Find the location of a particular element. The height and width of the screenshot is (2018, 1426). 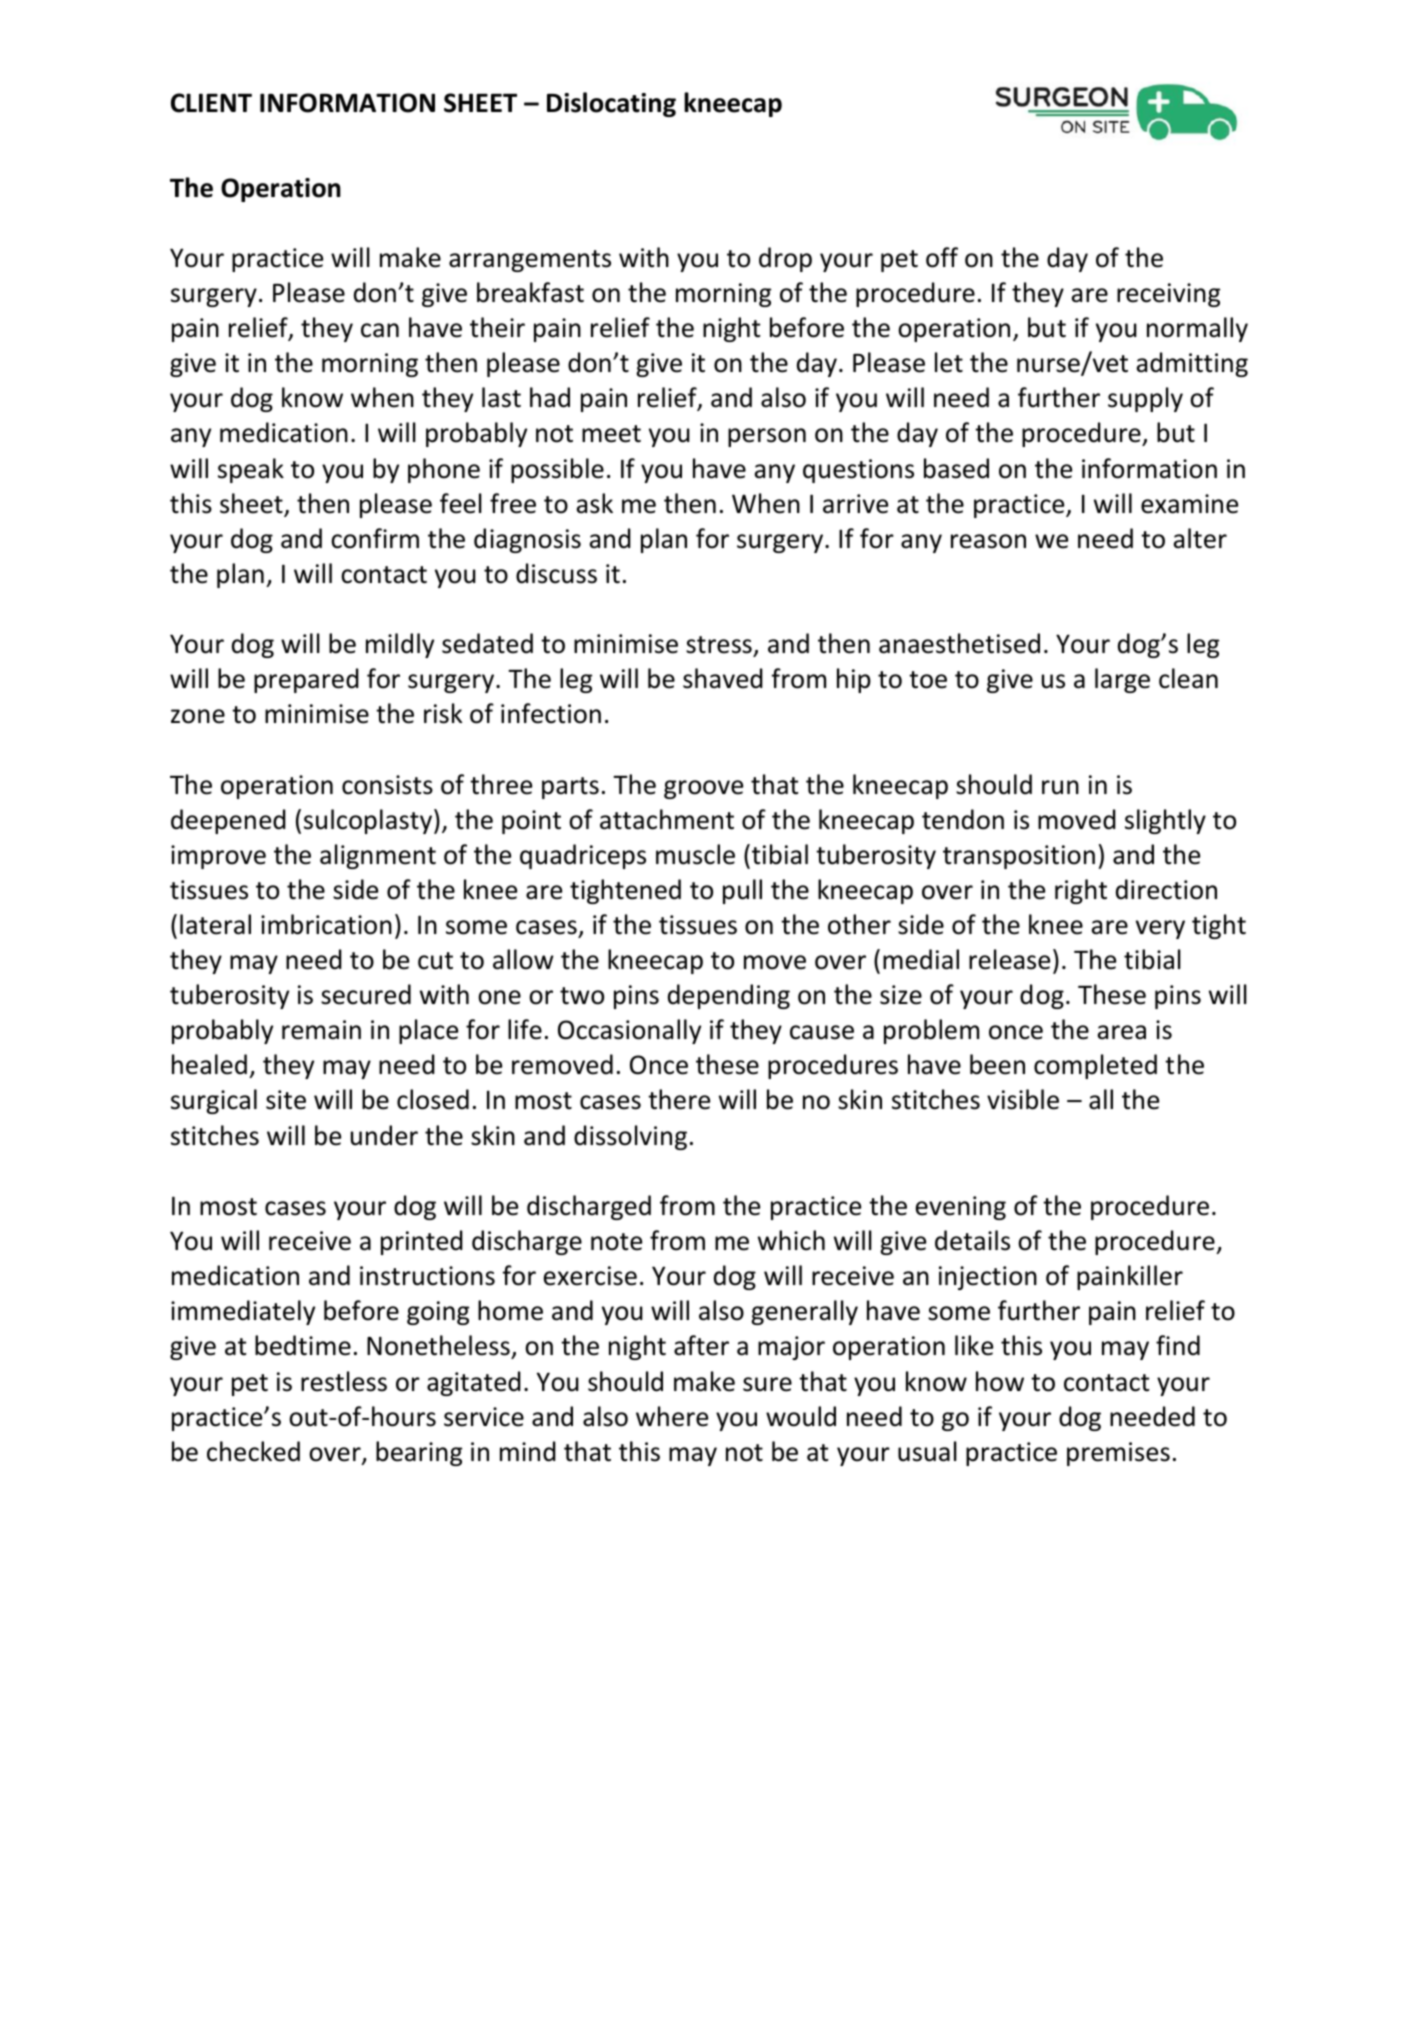

supply is located at coordinates (1145, 399).
